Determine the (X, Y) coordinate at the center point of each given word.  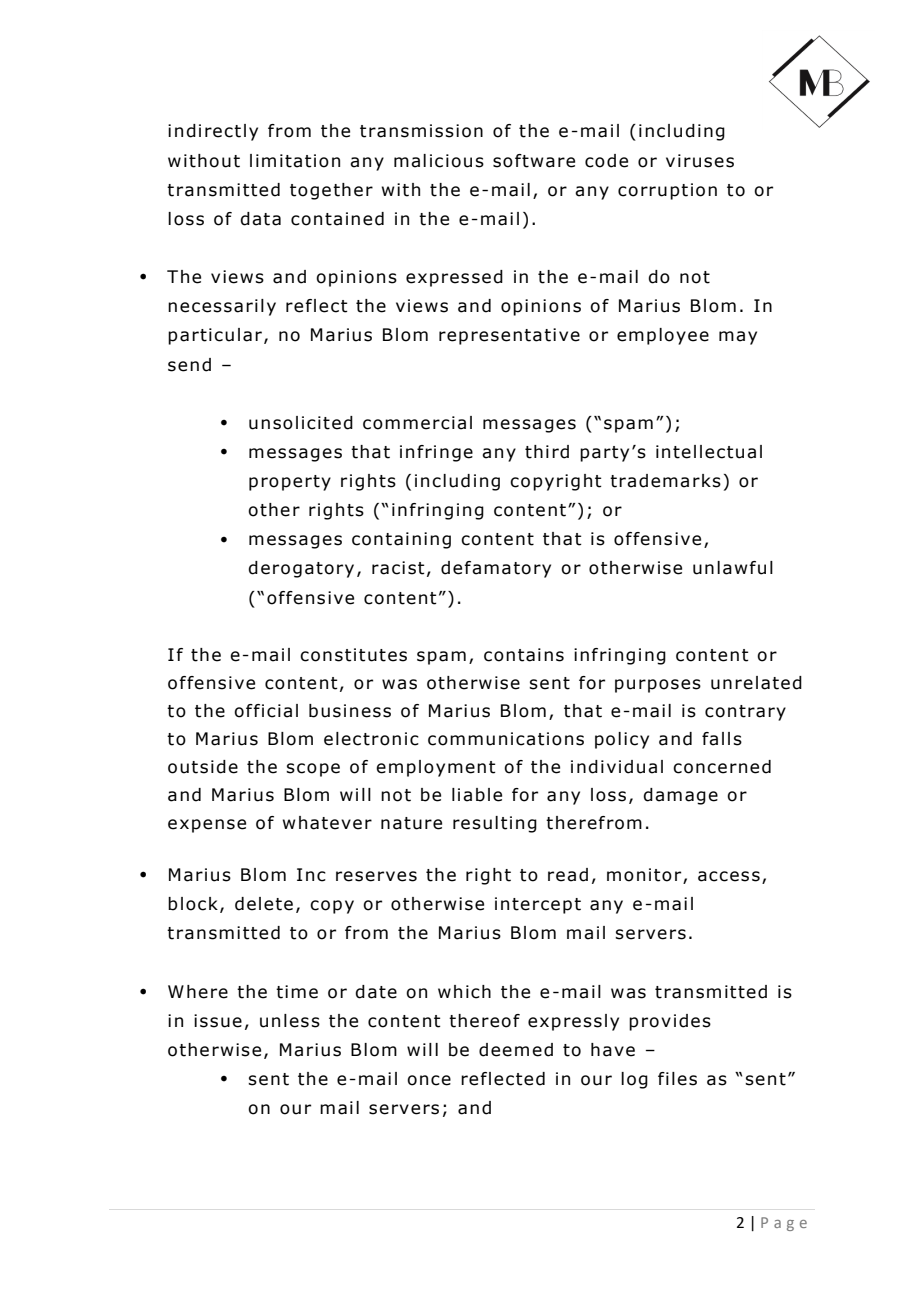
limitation (295, 161)
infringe (436, 453)
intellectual (709, 452)
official (266, 711)
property (290, 483)
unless (290, 1021)
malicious (439, 161)
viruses (700, 161)
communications (506, 739)
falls (722, 739)
